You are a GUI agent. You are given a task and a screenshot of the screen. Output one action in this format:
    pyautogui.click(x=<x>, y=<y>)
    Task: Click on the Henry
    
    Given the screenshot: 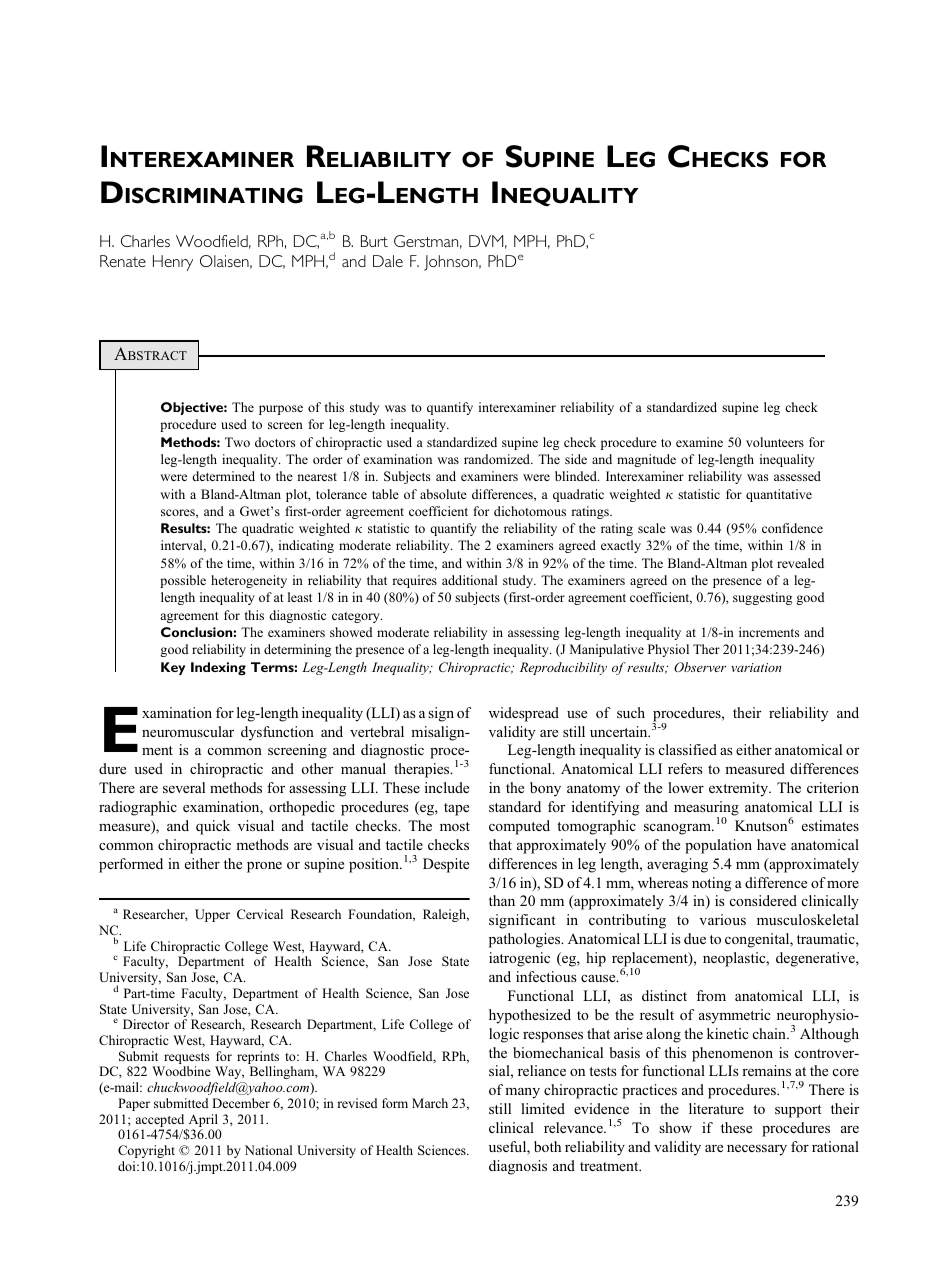 What is the action you would take?
    pyautogui.click(x=173, y=263)
